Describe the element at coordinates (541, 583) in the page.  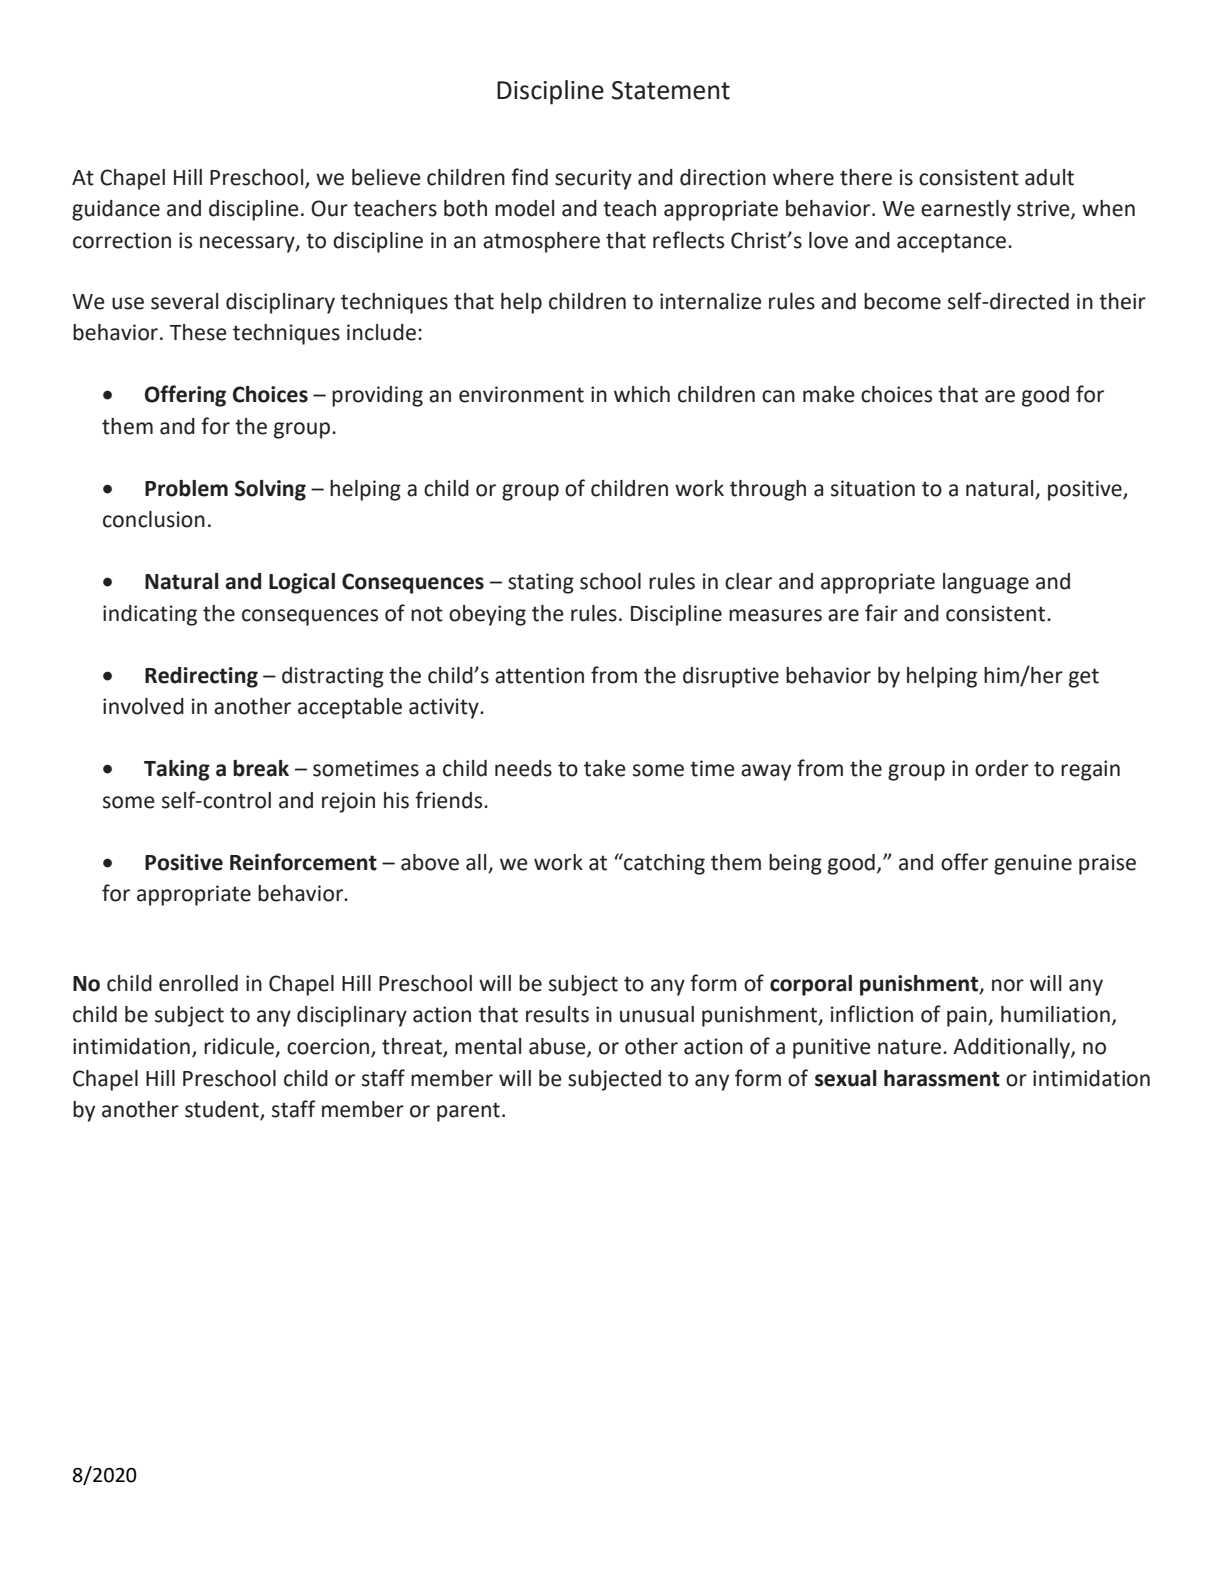
I see `stating` at that location.
